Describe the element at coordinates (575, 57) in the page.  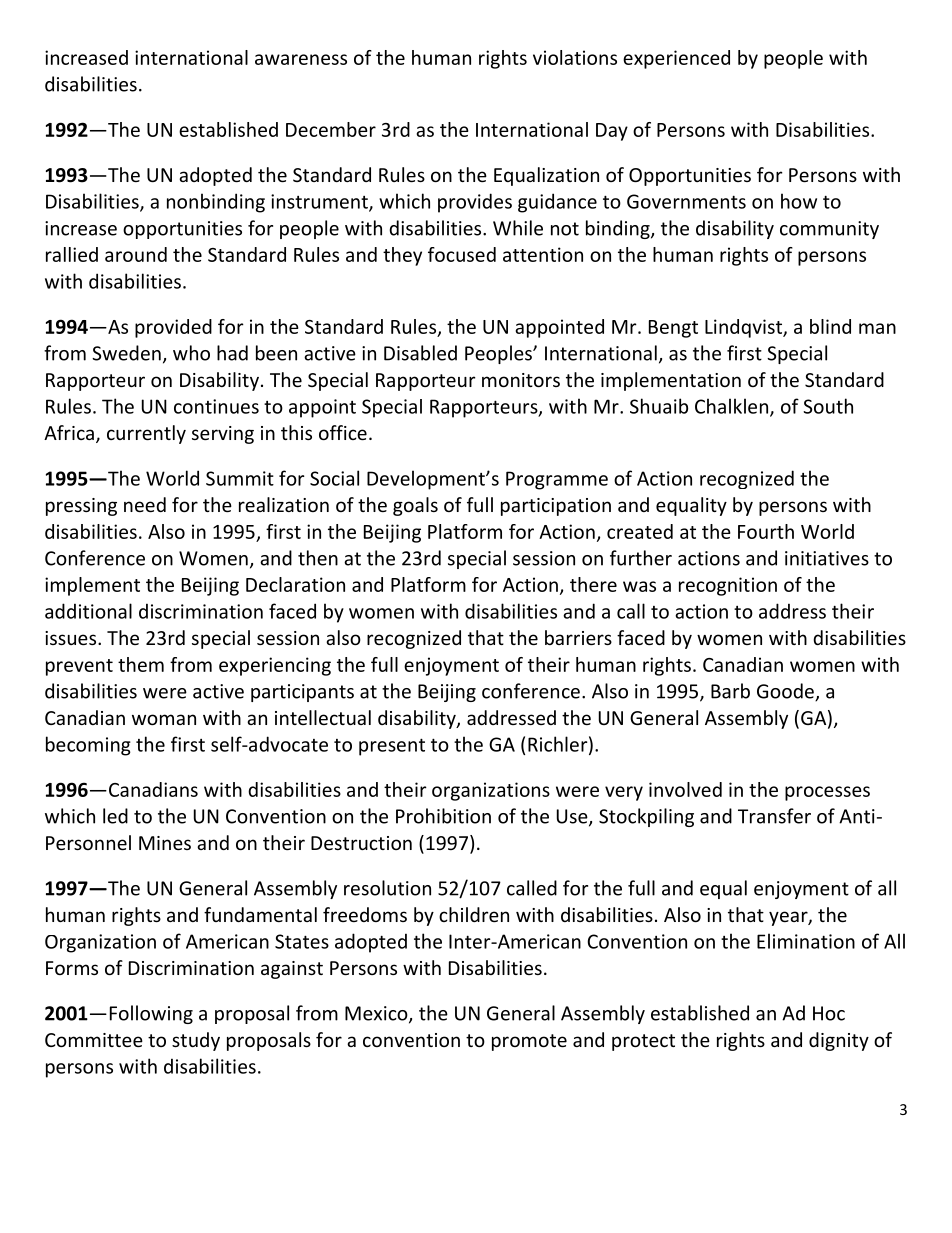
I see `violations` at that location.
